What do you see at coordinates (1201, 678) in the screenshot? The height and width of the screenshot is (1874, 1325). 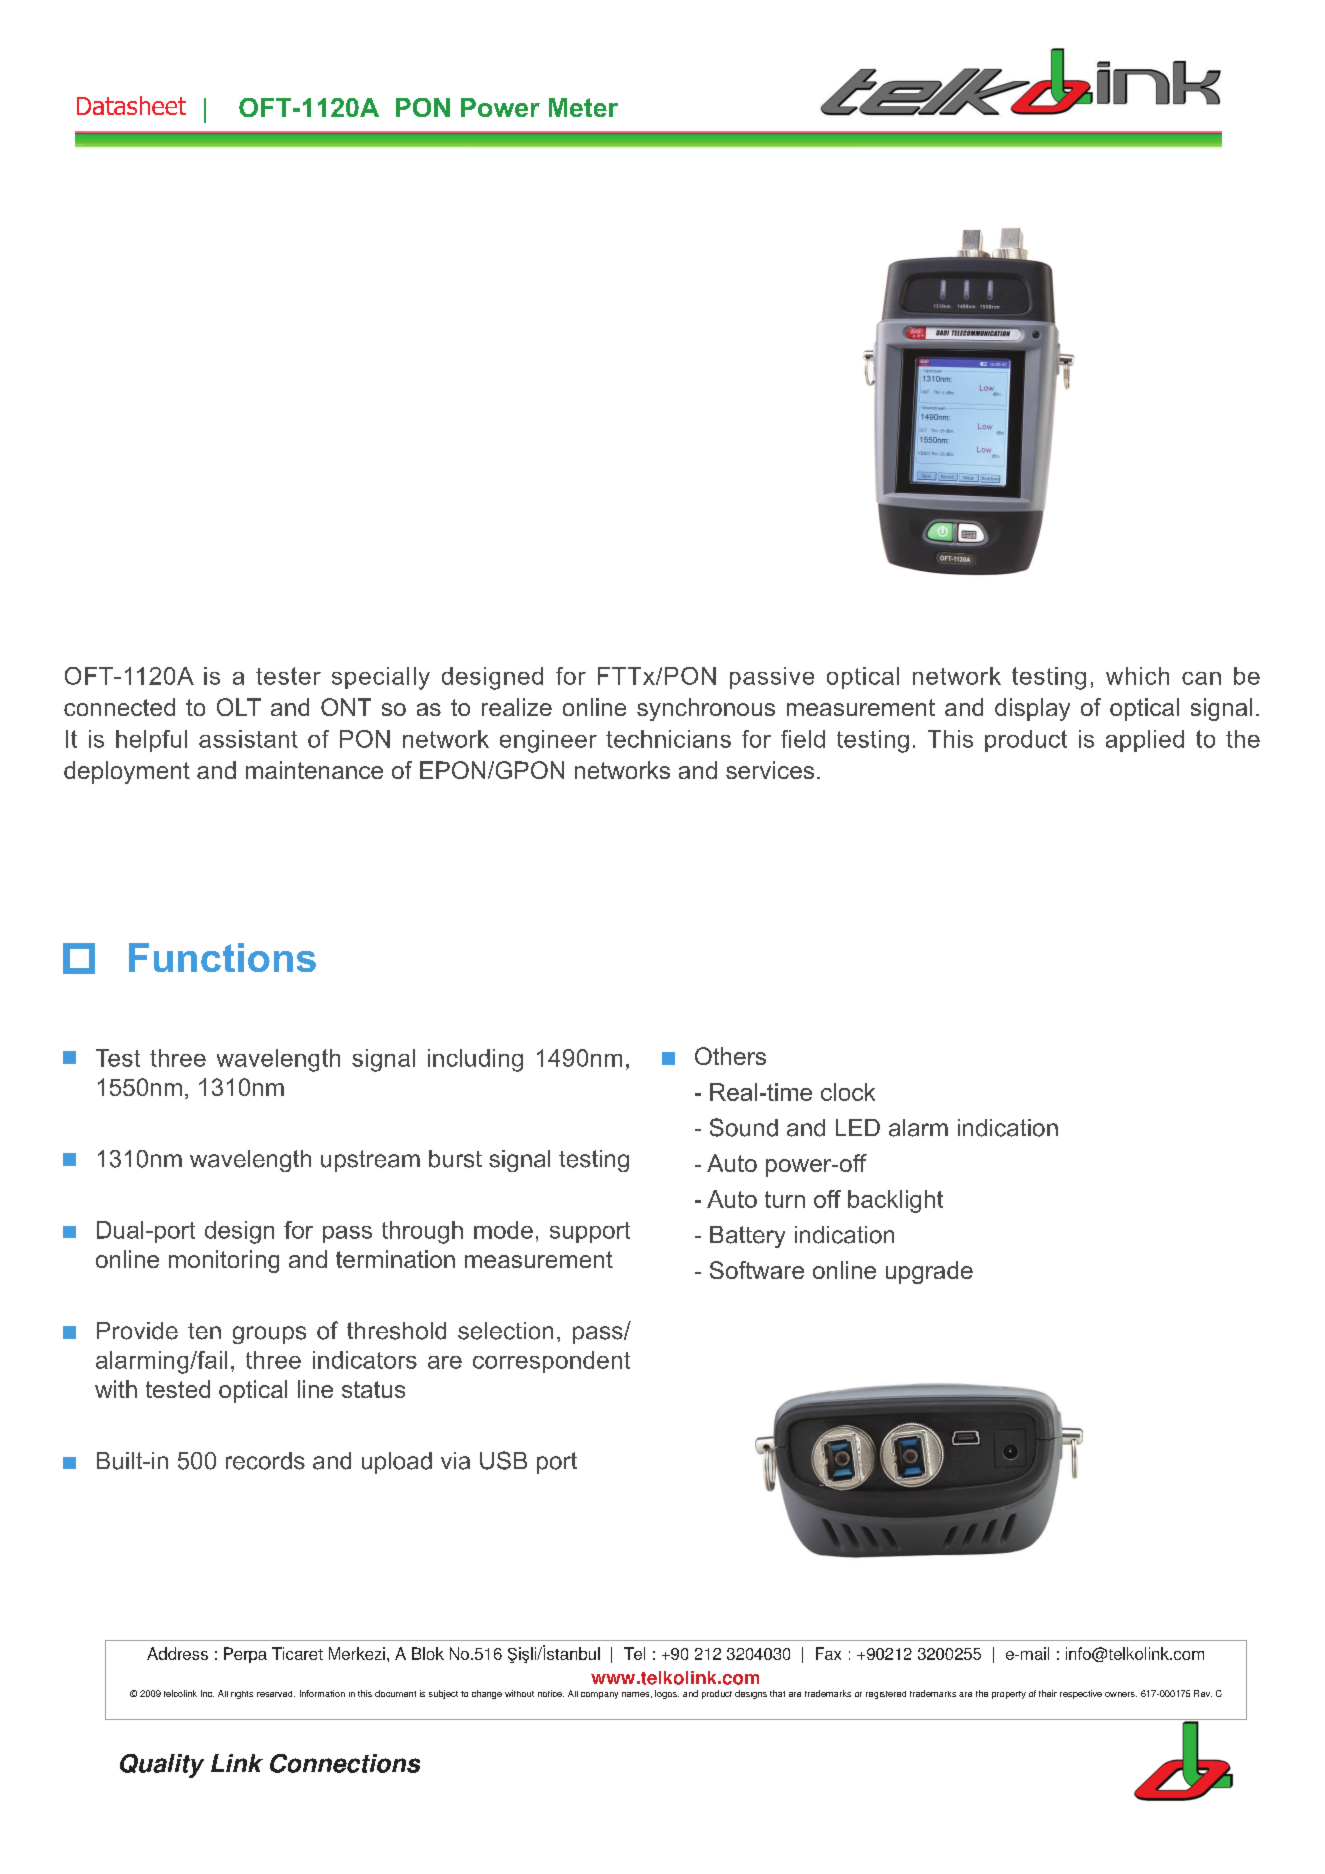 I see `can` at bounding box center [1201, 678].
